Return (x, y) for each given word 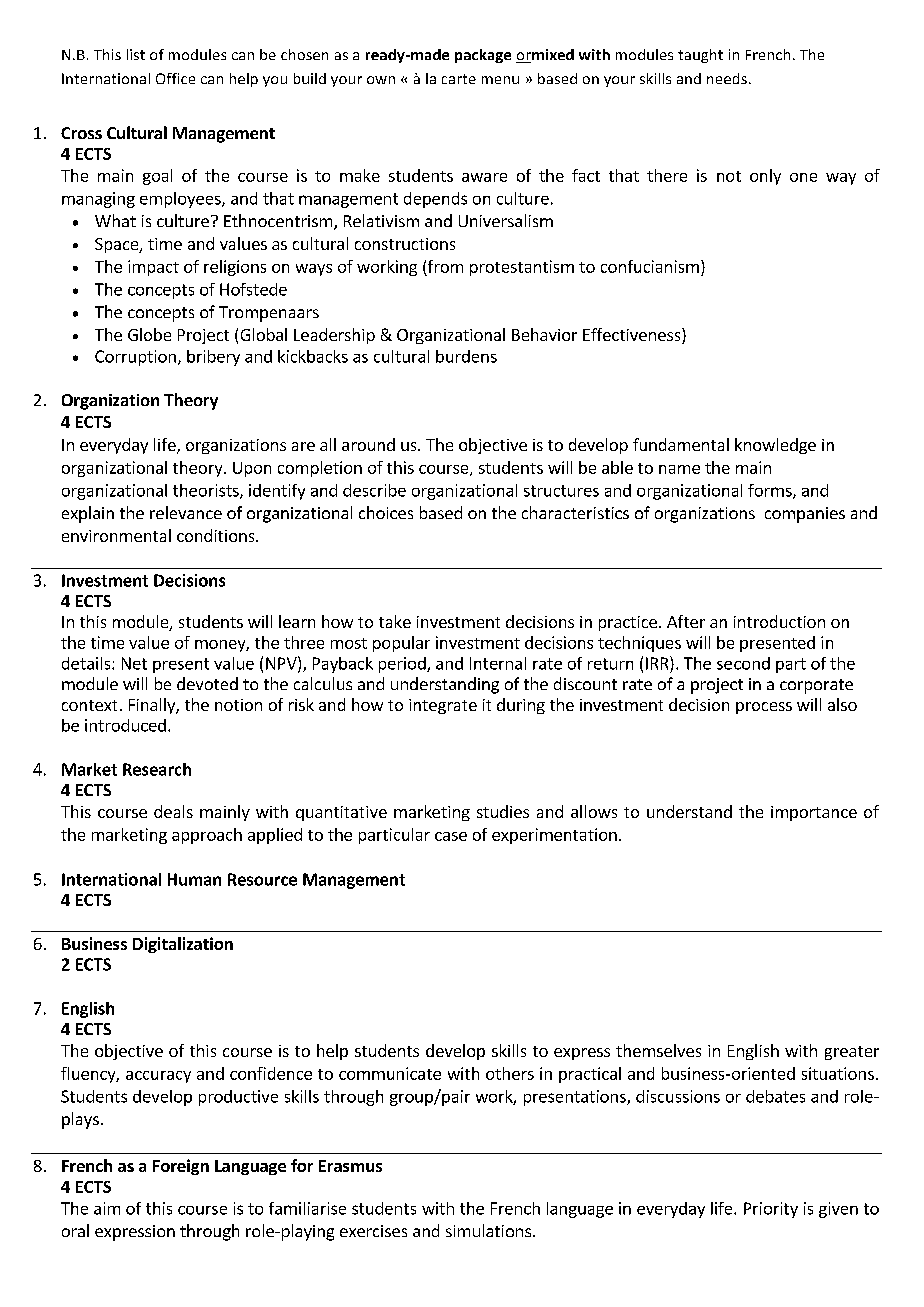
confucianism (650, 266)
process (764, 708)
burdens (466, 356)
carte (459, 79)
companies (805, 515)
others (510, 1073)
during (521, 706)
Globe (149, 334)
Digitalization (183, 945)
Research (157, 769)
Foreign (181, 1167)
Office (175, 78)
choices (386, 512)
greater (852, 1053)
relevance (186, 512)
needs (727, 78)
